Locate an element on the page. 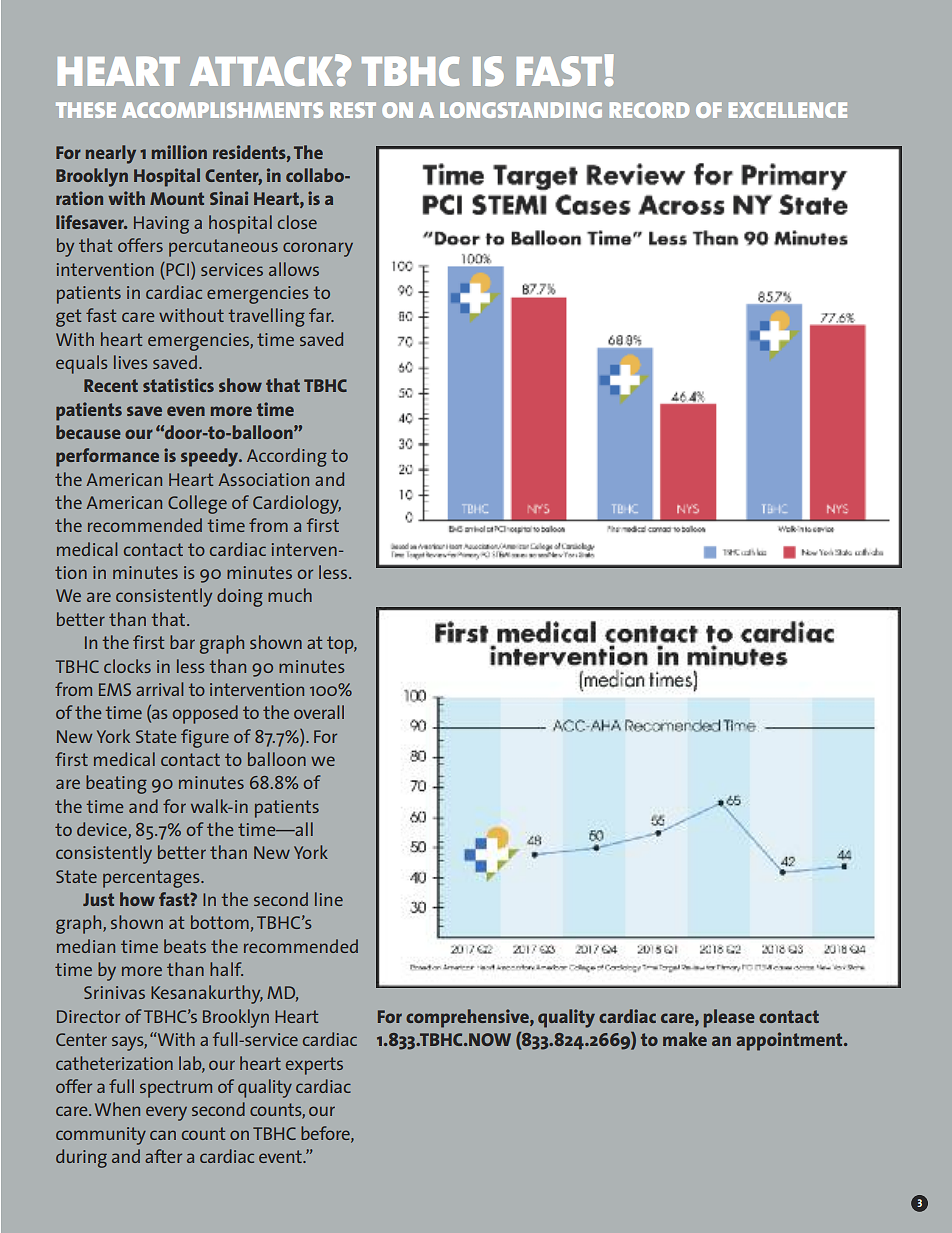  RECORD is located at coordinates (649, 110).
